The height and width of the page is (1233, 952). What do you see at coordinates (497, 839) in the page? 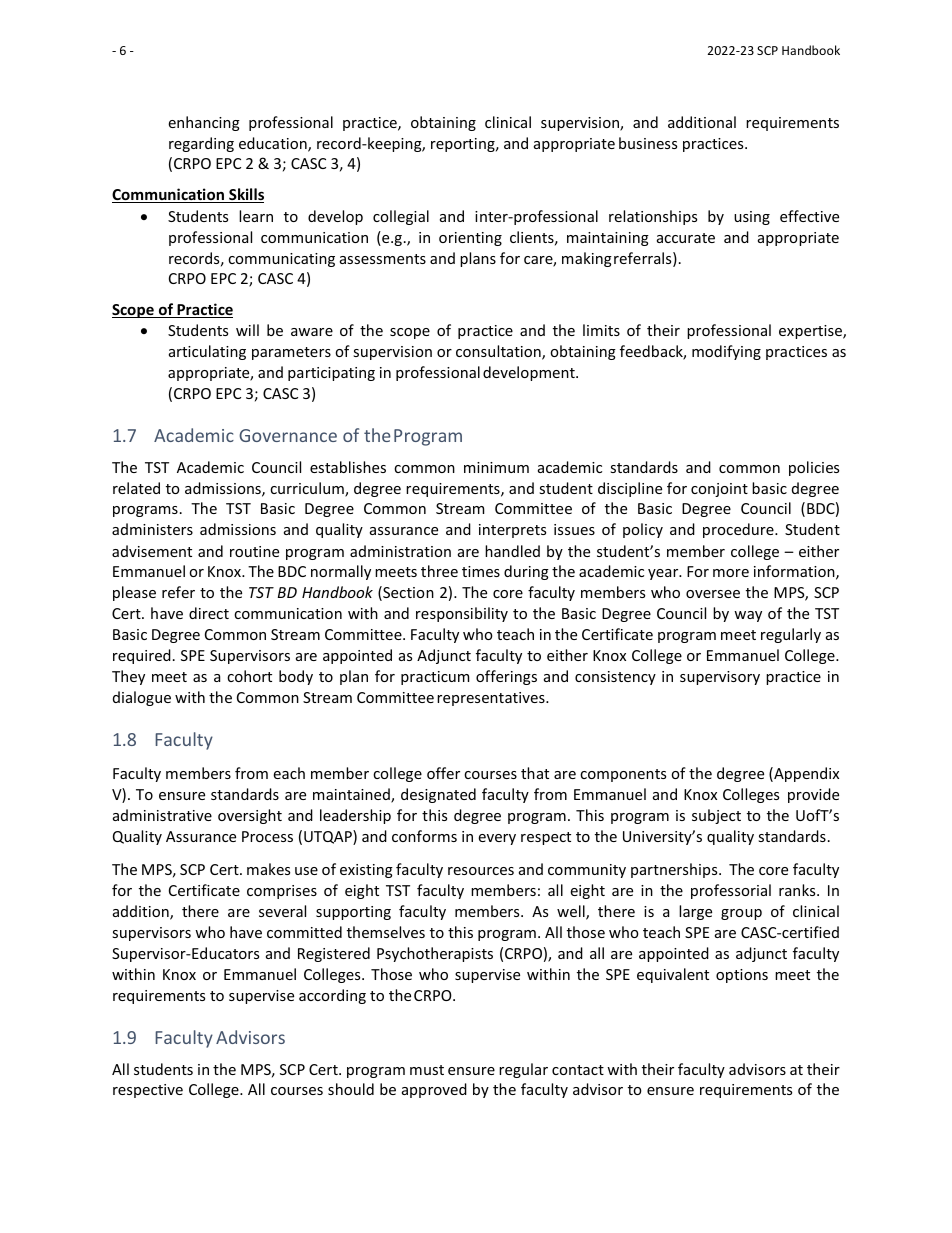
I see `every` at bounding box center [497, 839].
